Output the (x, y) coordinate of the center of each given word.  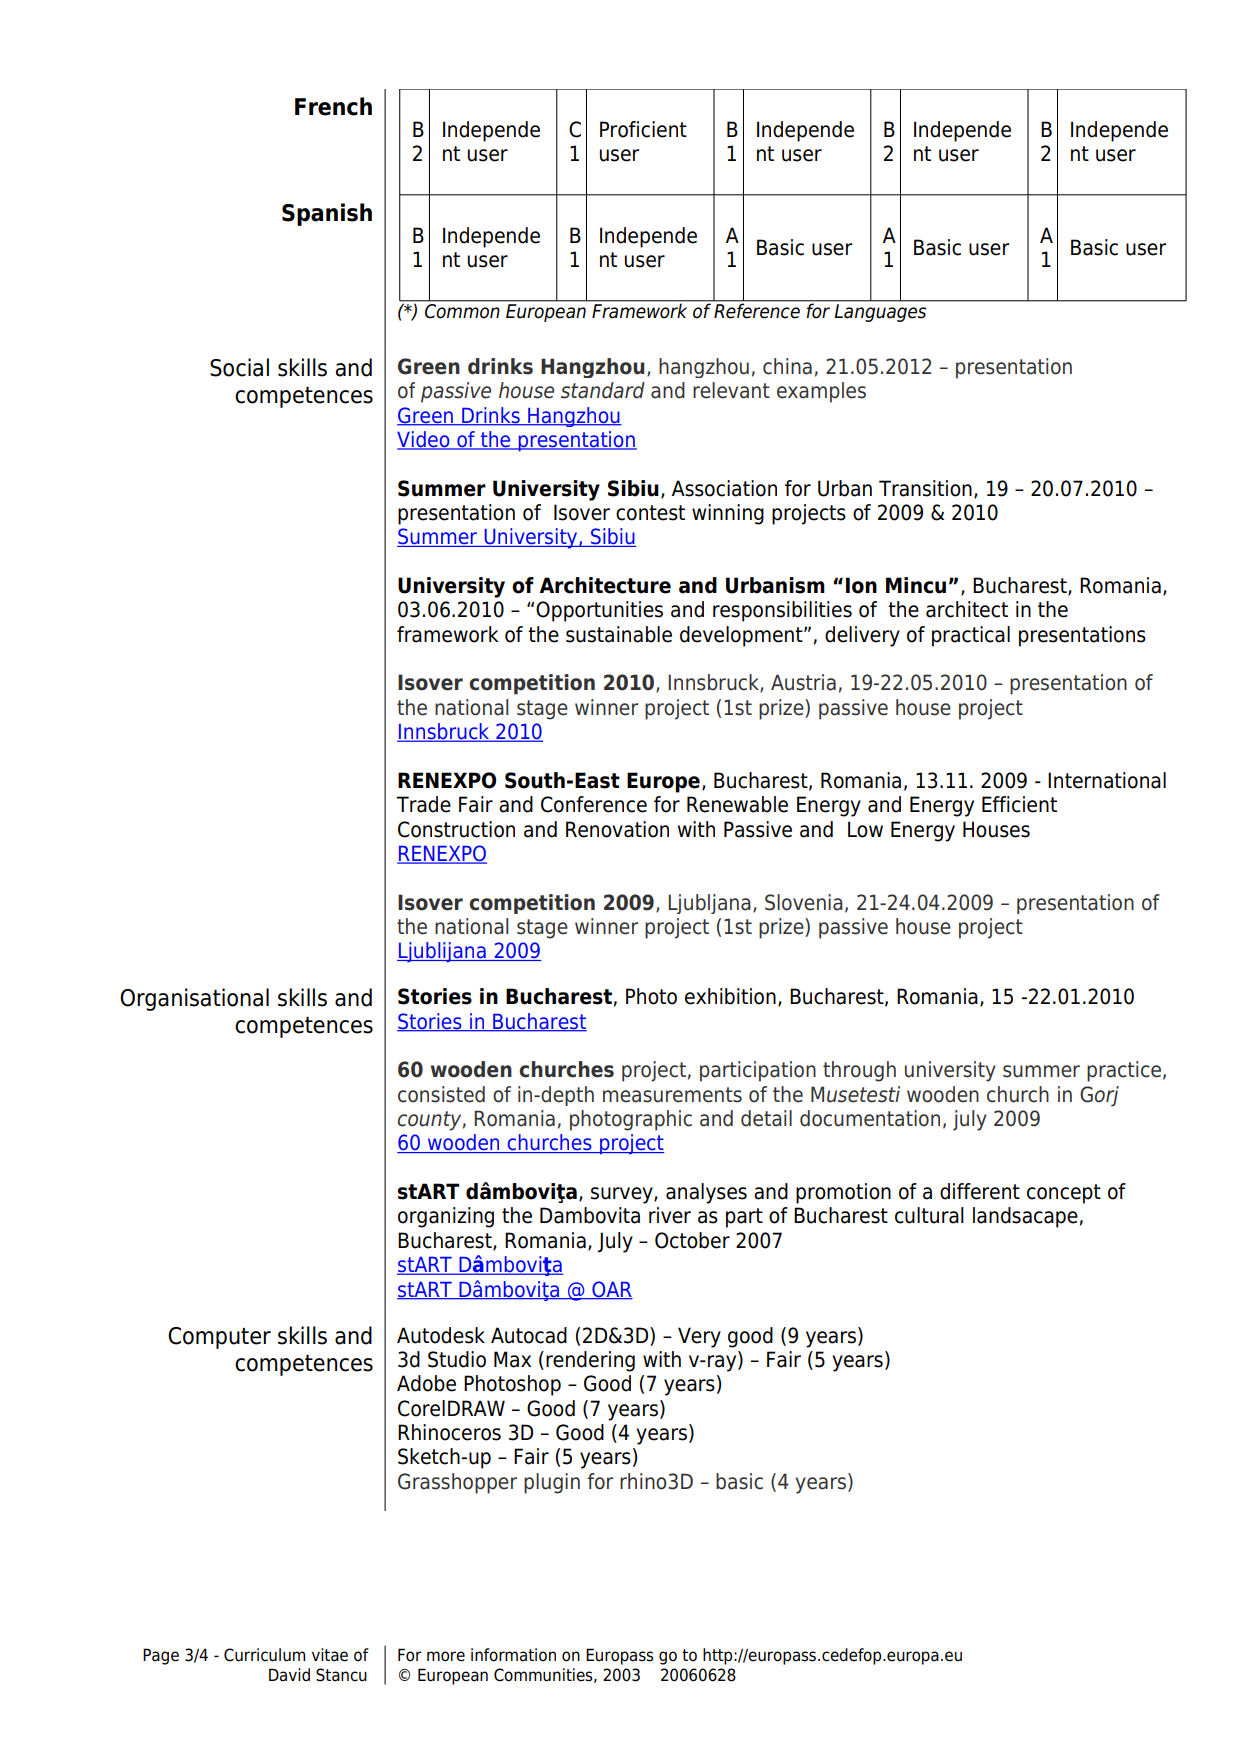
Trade (424, 804)
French (333, 106)
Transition (925, 488)
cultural (929, 1215)
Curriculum (264, 1655)
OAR (611, 1290)
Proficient (643, 129)
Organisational (194, 999)
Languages (880, 313)
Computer (219, 1338)
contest (650, 513)
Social (239, 367)
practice (1124, 1071)
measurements (672, 1095)
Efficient (1019, 804)
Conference (594, 804)
